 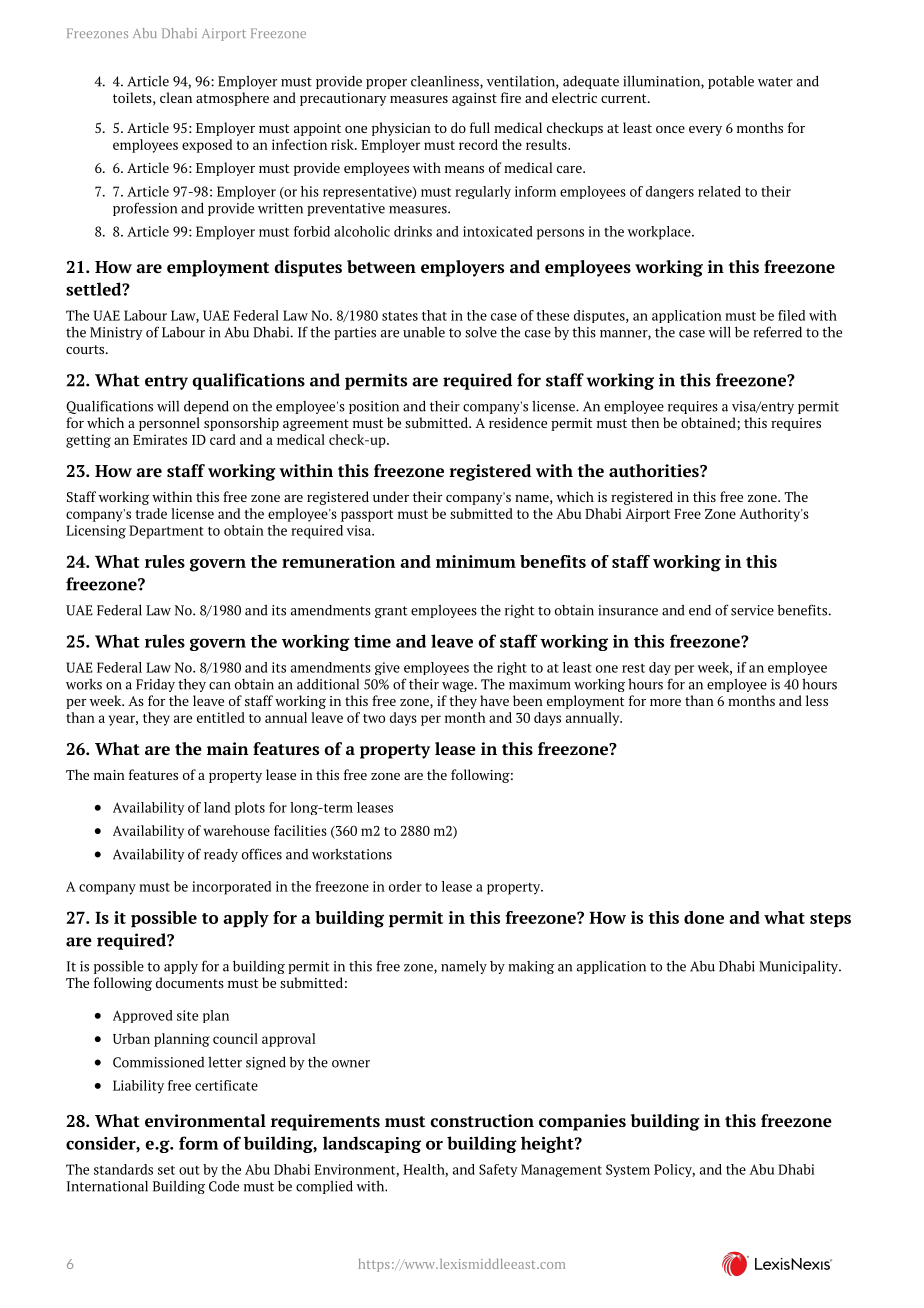 I want to click on every, so click(x=705, y=131).
